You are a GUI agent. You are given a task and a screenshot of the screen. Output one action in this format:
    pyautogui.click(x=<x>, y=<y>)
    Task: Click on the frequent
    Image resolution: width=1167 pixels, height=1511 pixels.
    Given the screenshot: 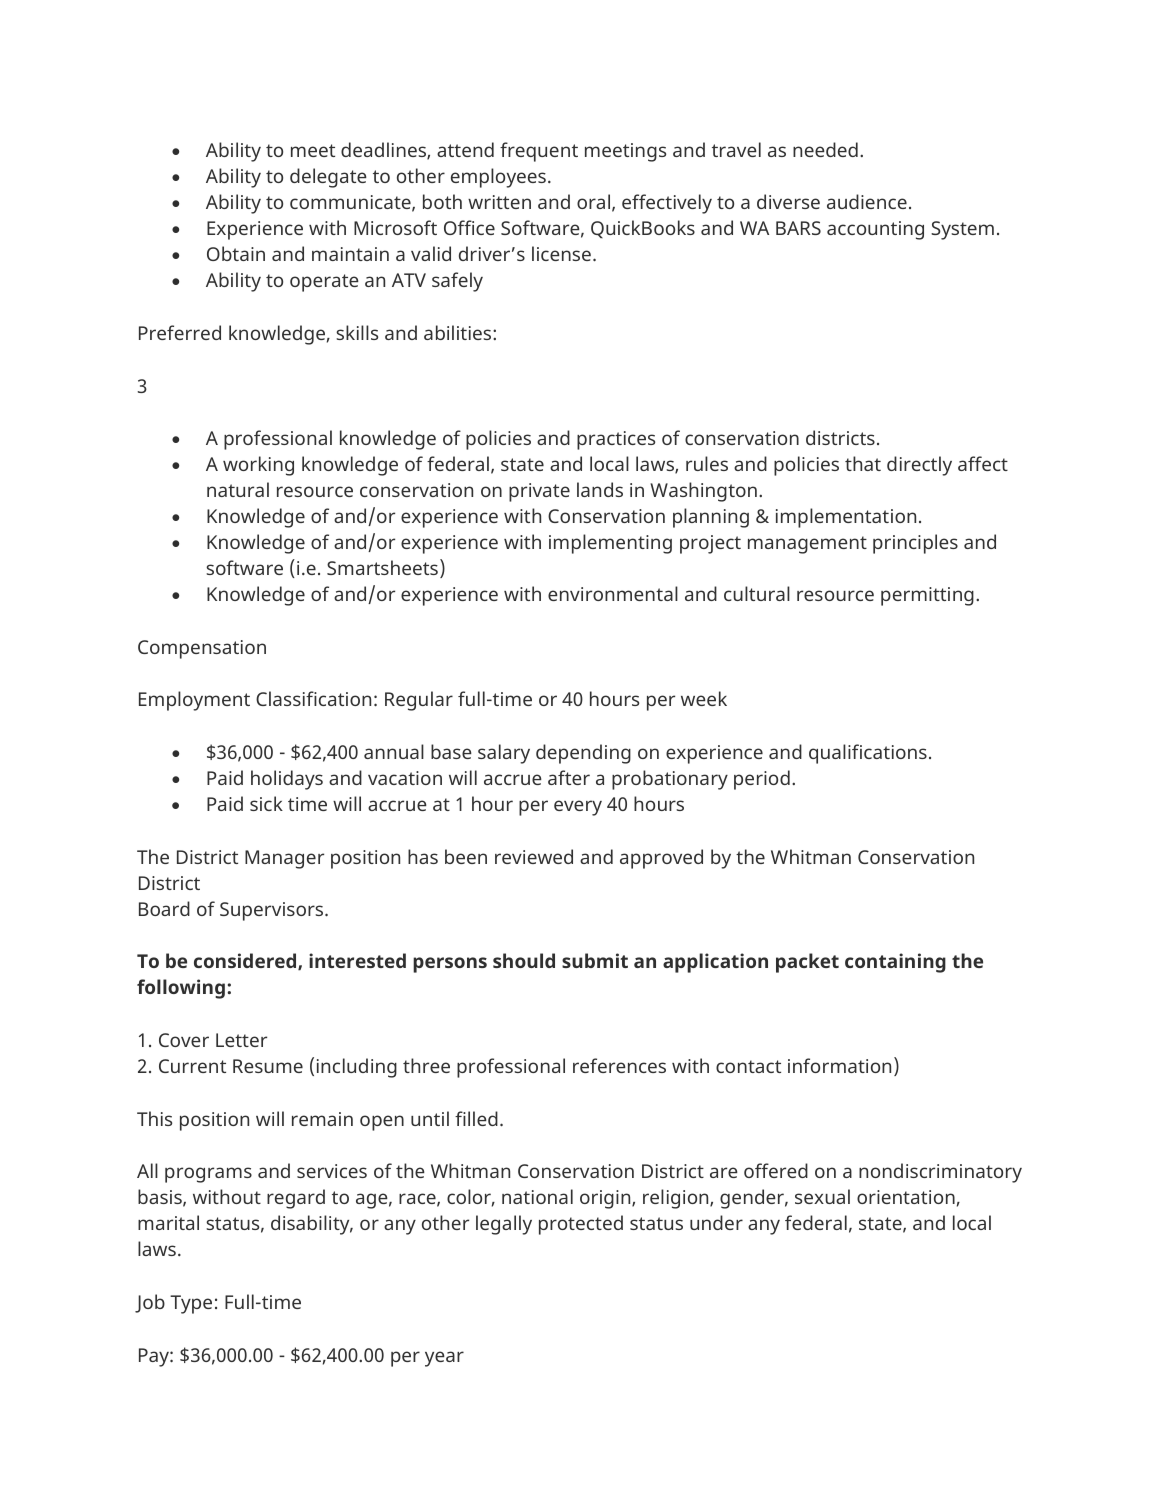 What is the action you would take?
    pyautogui.click(x=539, y=152)
